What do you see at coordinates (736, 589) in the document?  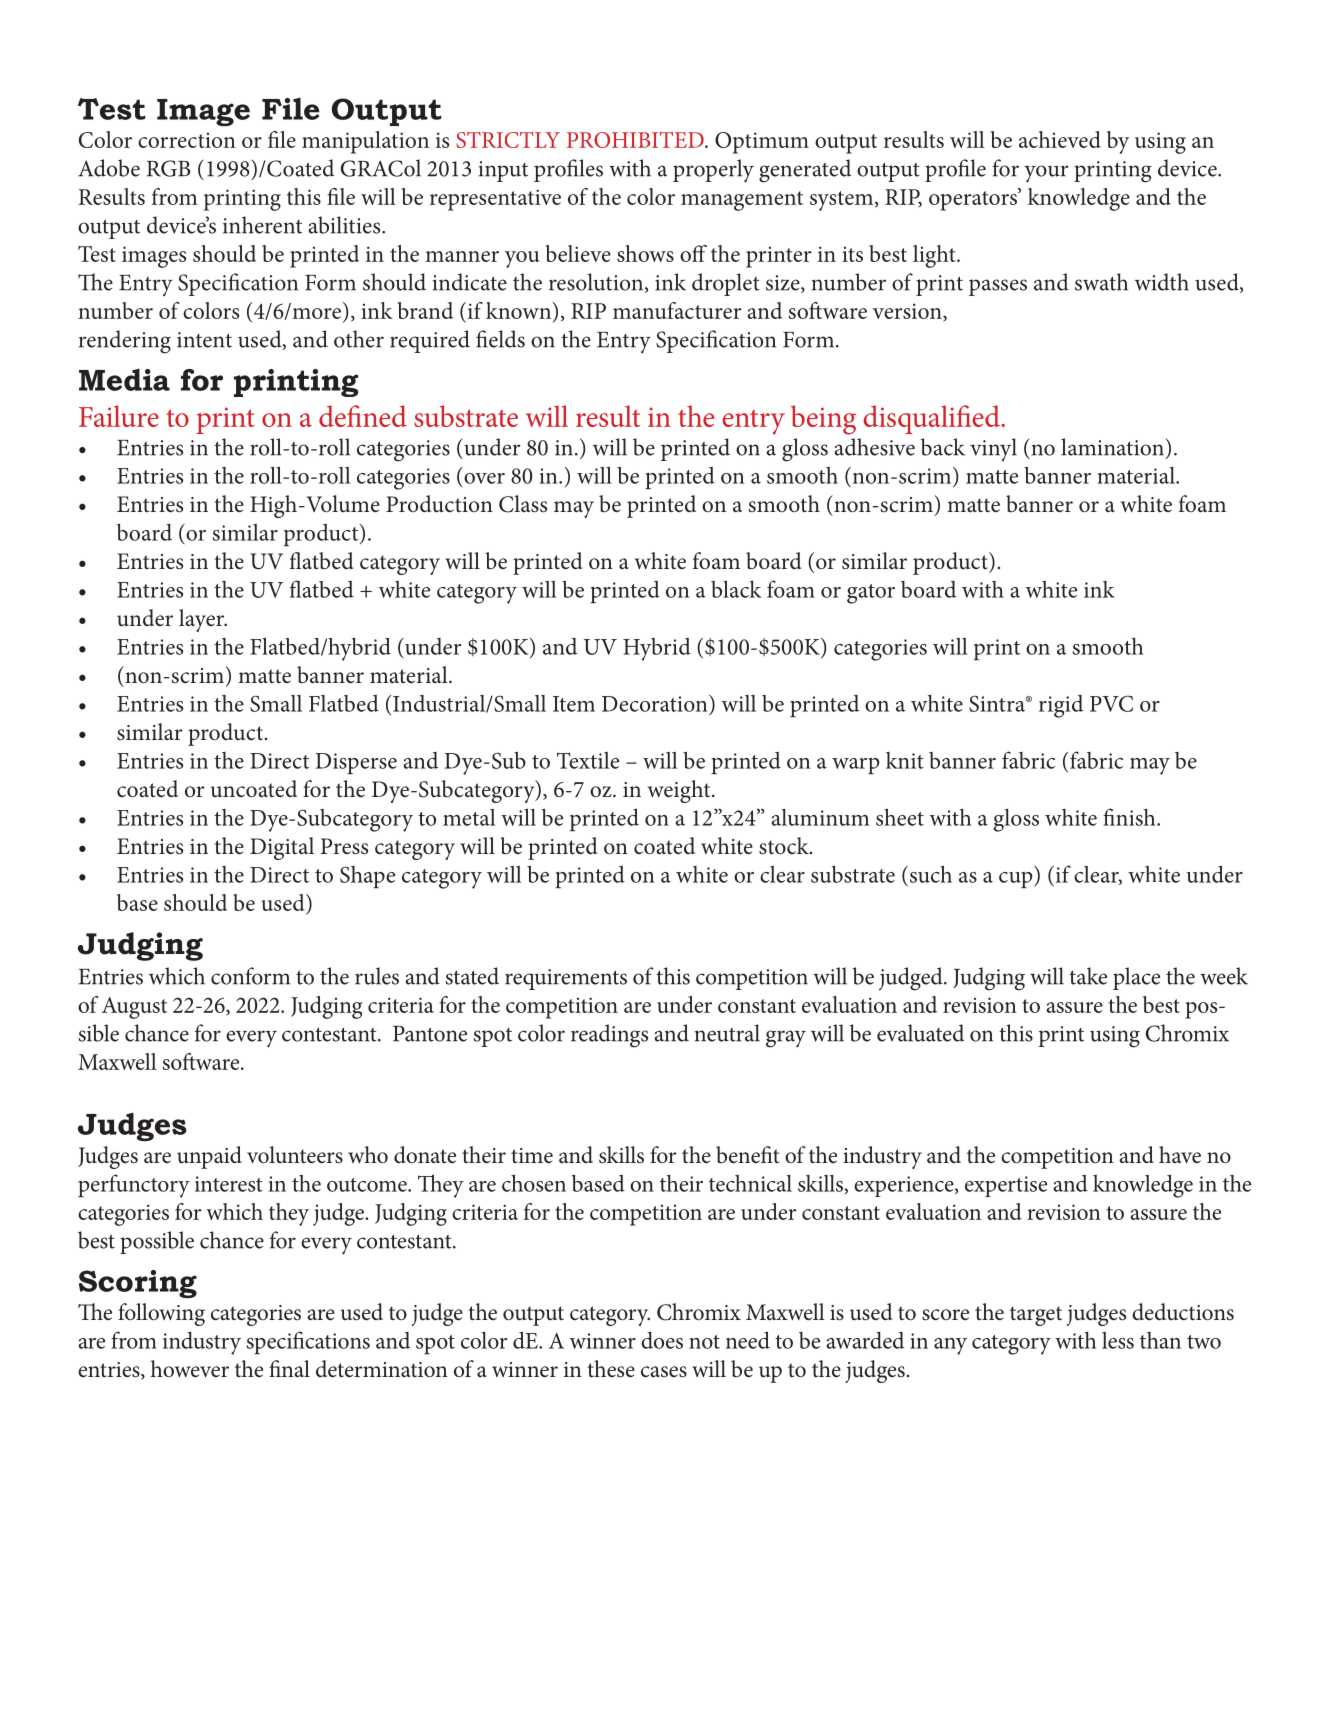 I see `black` at bounding box center [736, 589].
